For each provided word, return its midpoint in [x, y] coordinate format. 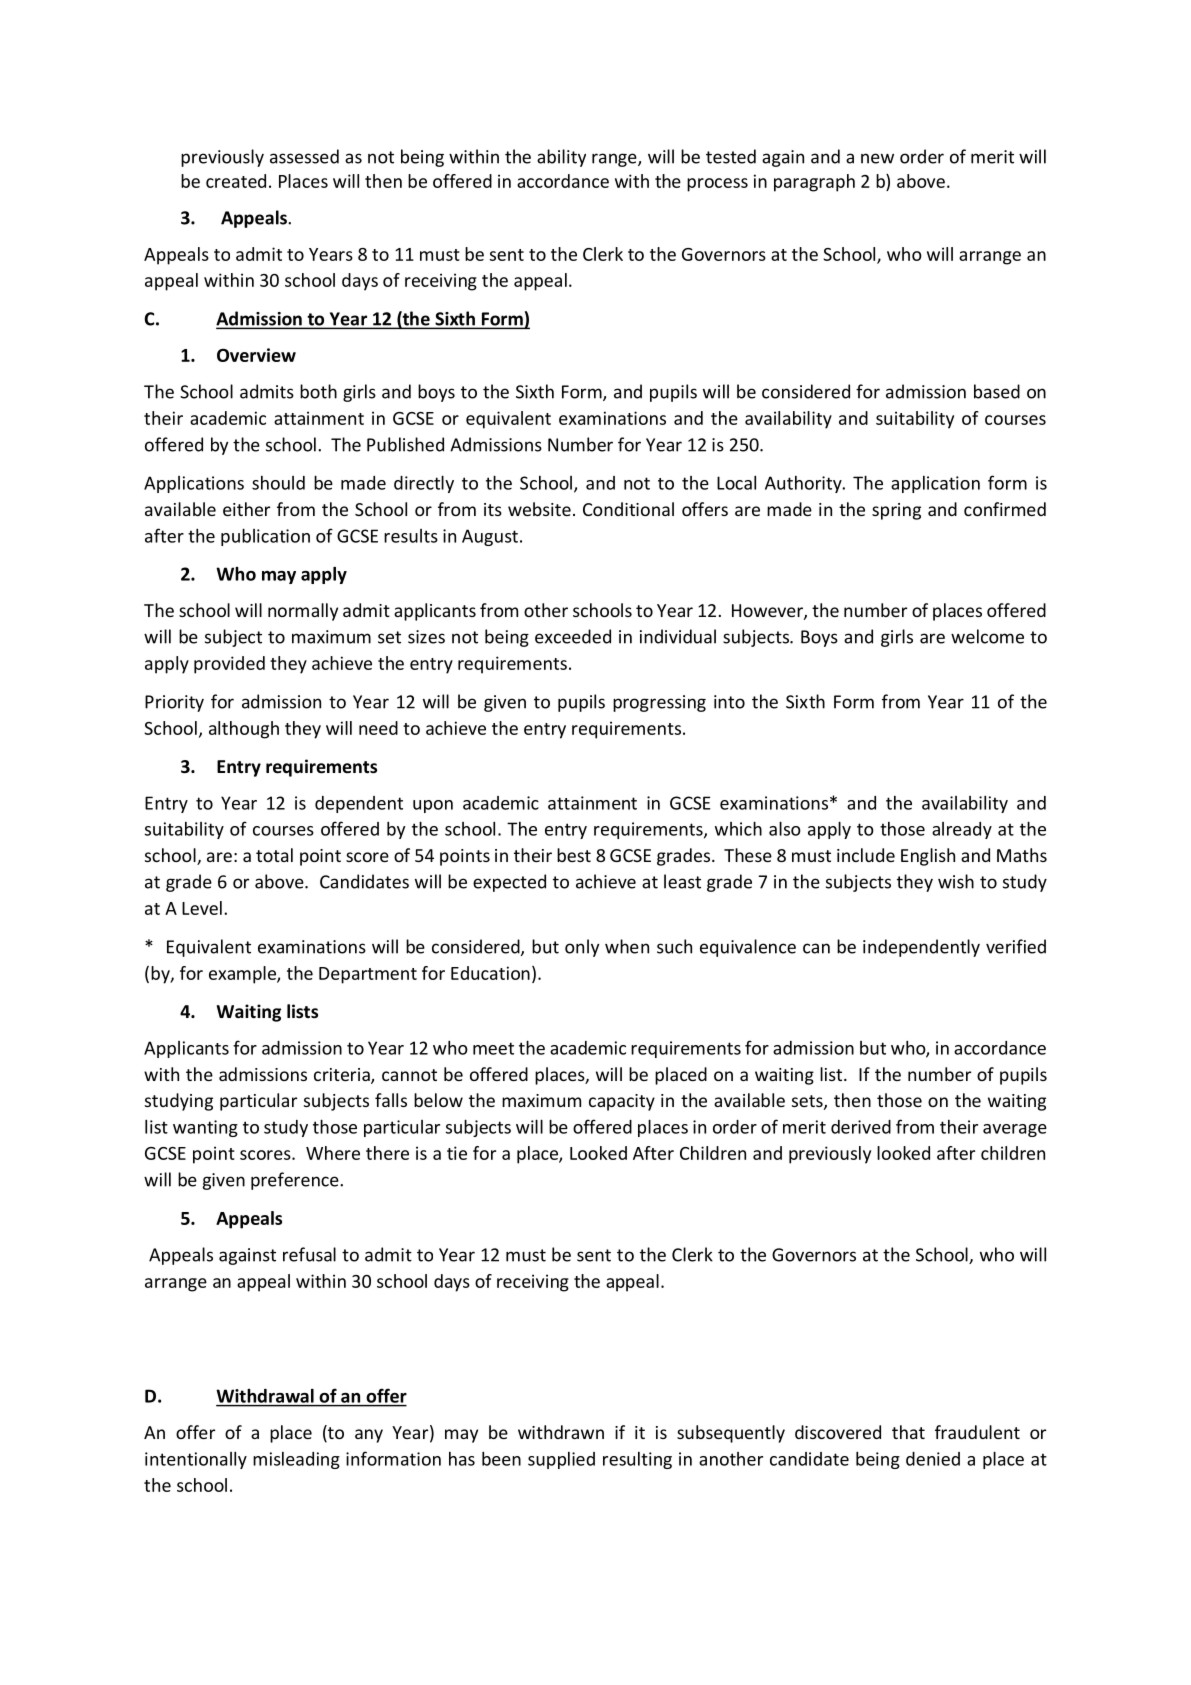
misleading [296, 1460]
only [582, 948]
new [877, 158]
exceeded [573, 636]
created [236, 181]
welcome [987, 636]
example [243, 975]
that [908, 1432]
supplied [561, 1460]
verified [1016, 946]
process [717, 185]
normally [303, 612]
